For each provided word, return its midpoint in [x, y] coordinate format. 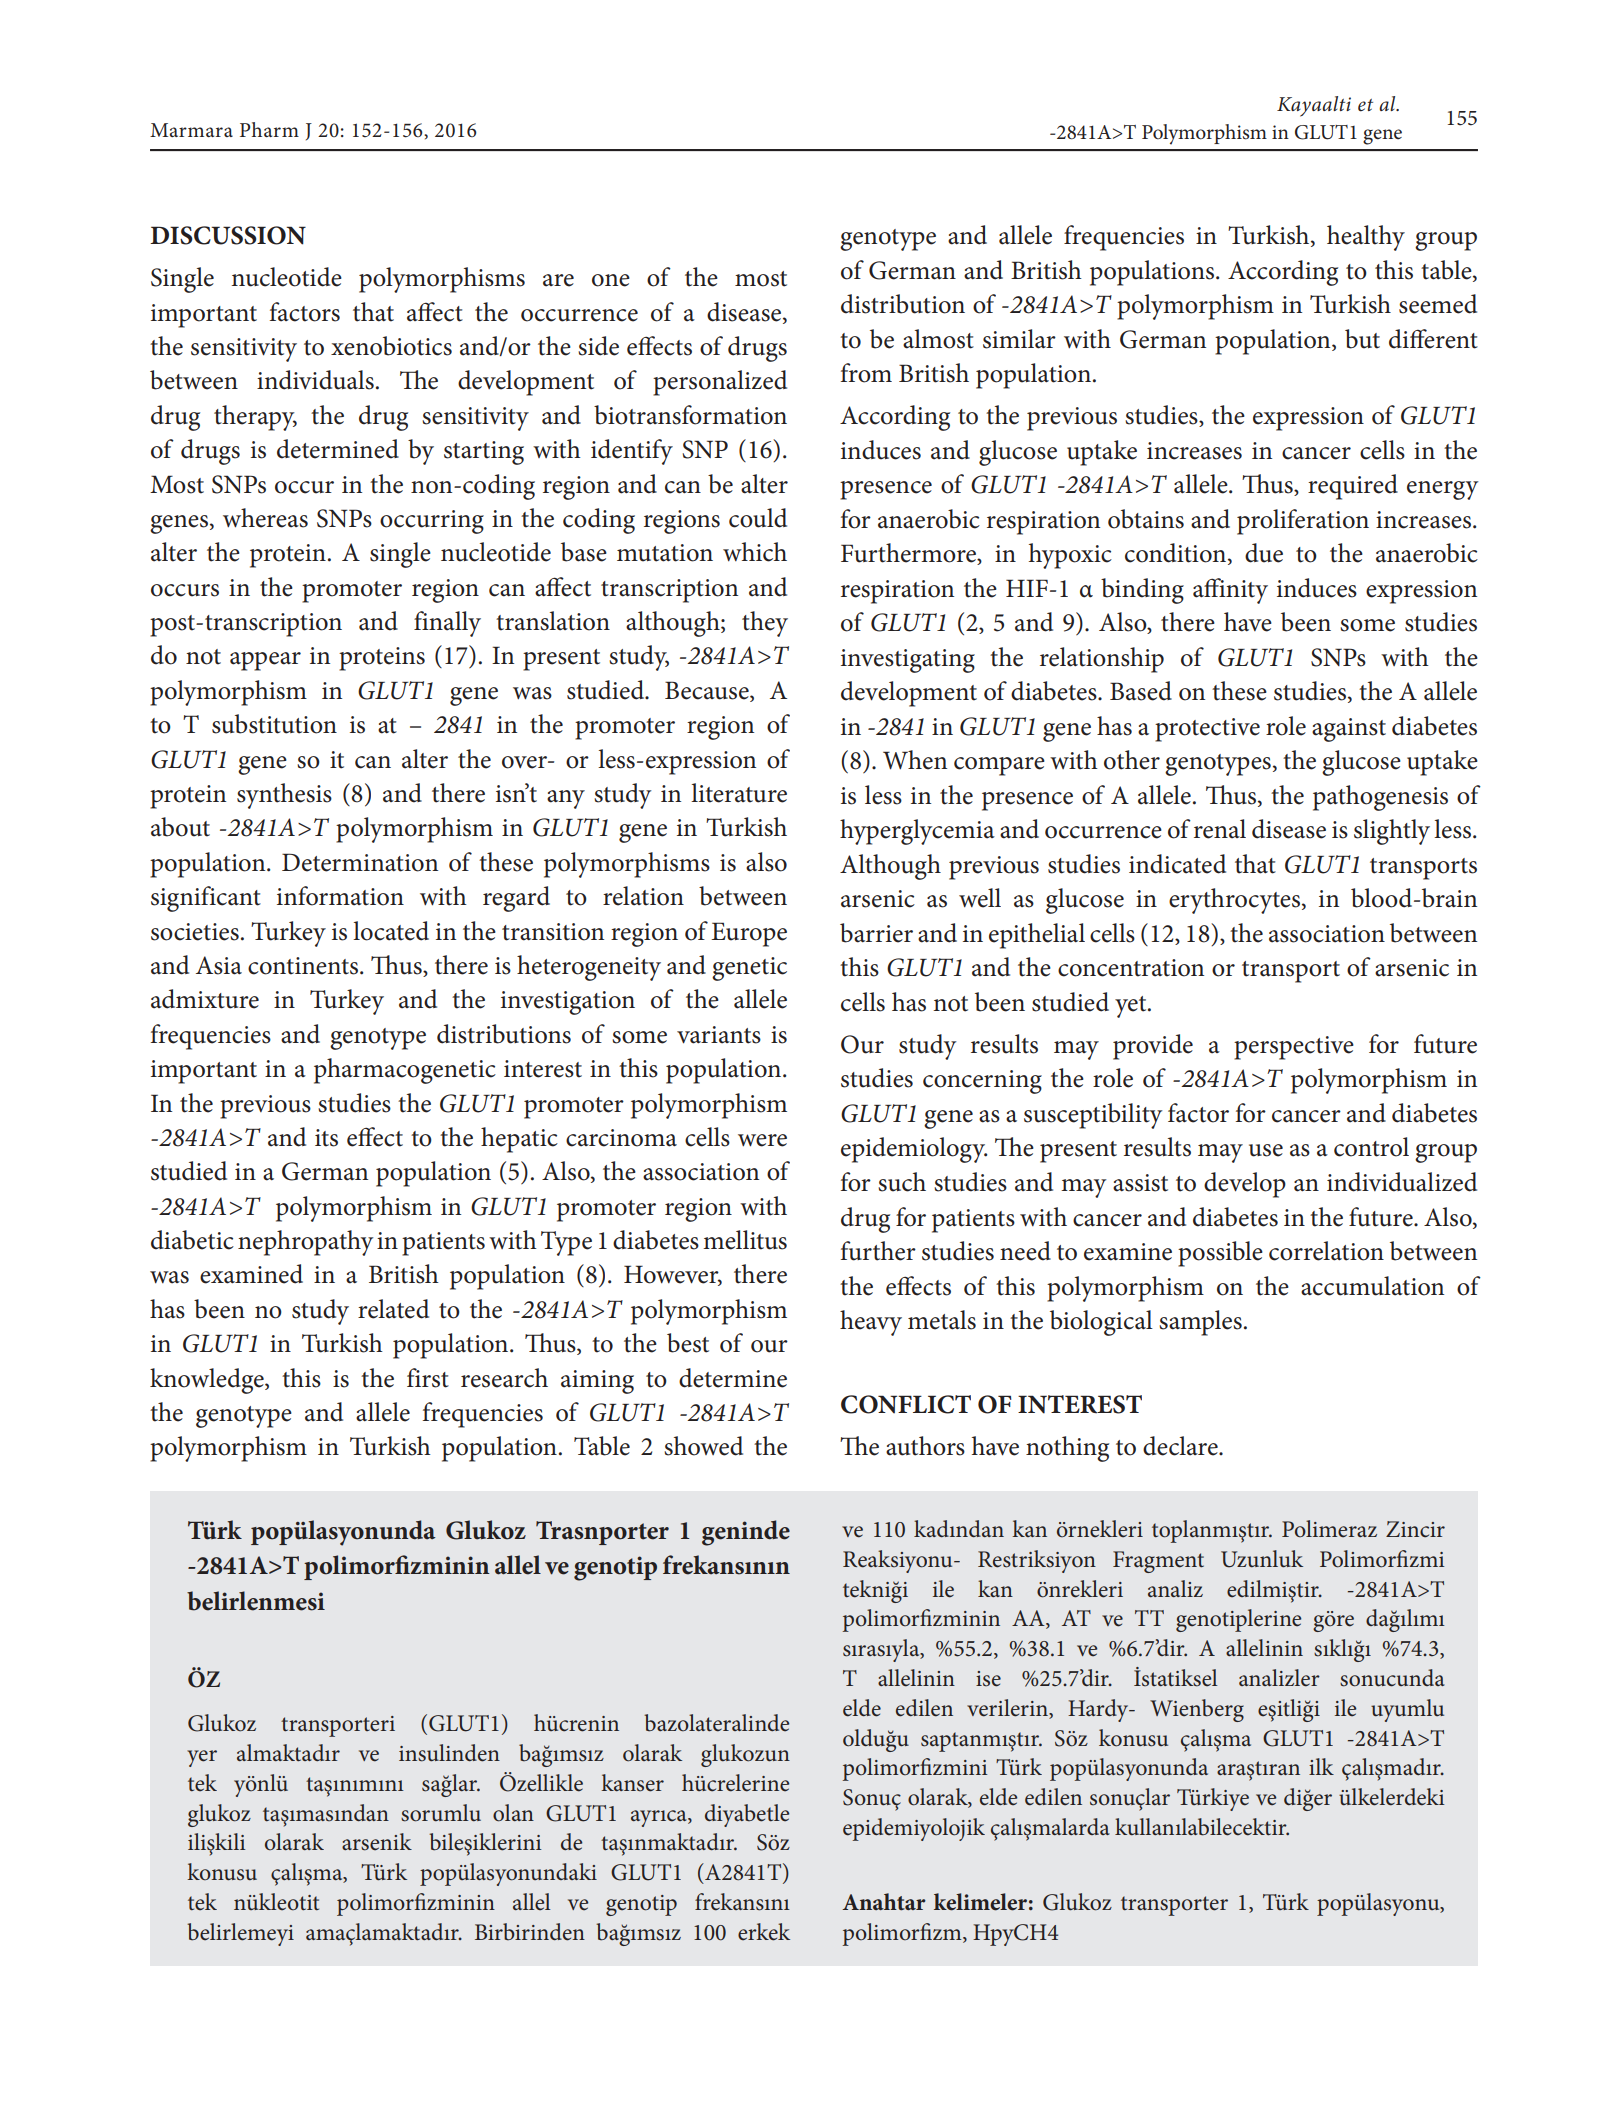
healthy [1366, 238]
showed [703, 1446]
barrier [876, 933]
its [326, 1138]
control [1371, 1147]
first [428, 1378]
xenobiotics [391, 346]
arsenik [377, 1842]
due [1264, 553]
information [340, 896]
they [765, 624]
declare [1181, 1446]
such [902, 1182]
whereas [265, 518]
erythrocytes [1236, 901]
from [866, 373]
